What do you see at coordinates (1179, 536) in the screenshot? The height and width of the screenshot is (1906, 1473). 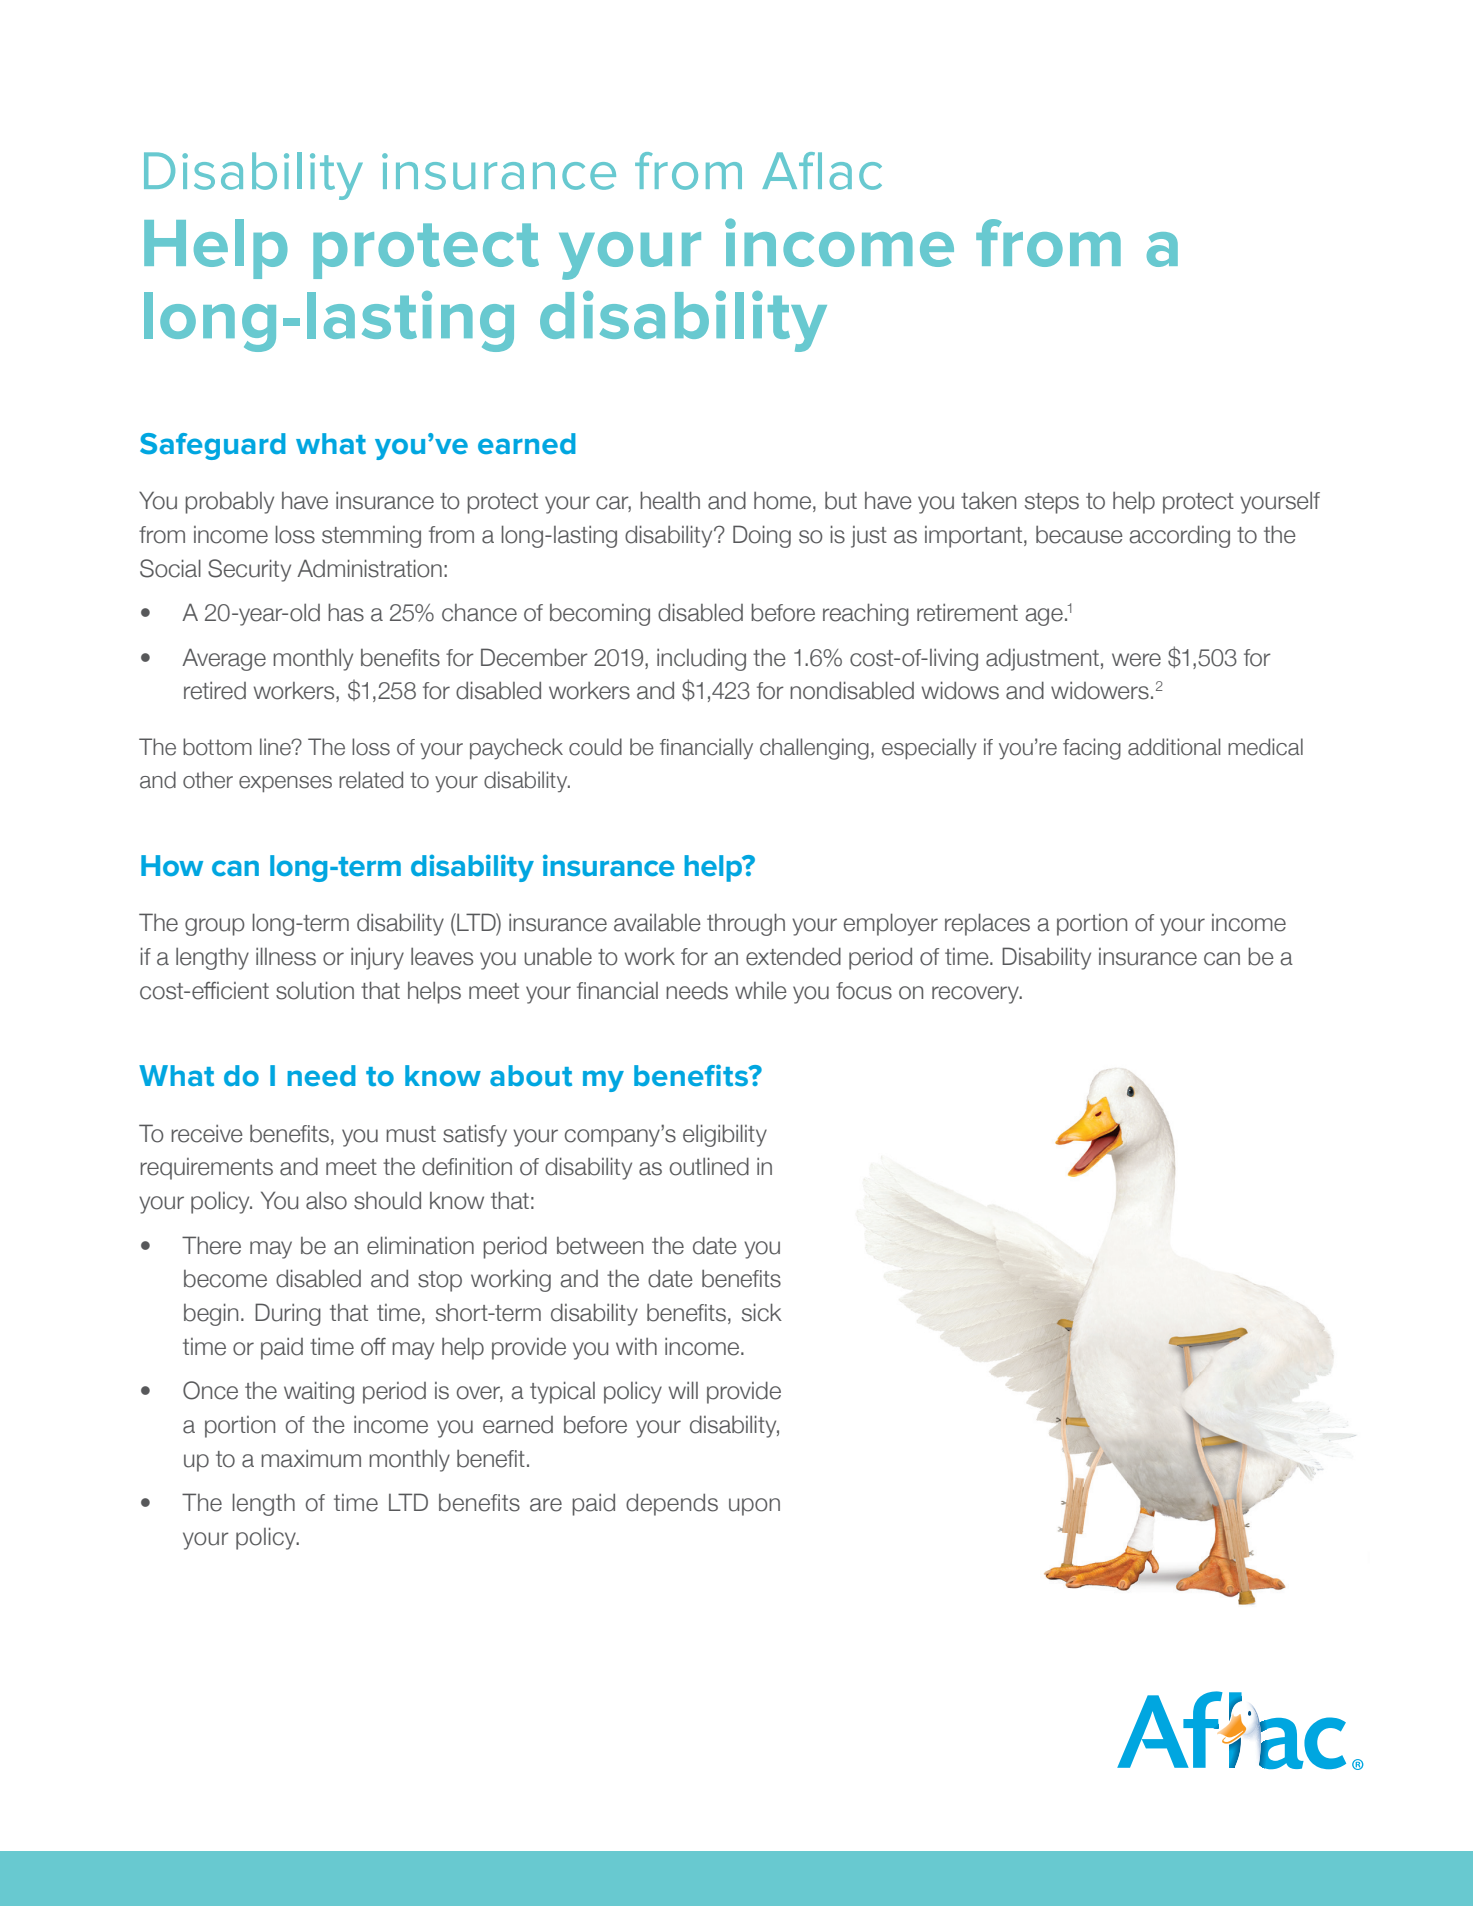 I see `according` at bounding box center [1179, 536].
